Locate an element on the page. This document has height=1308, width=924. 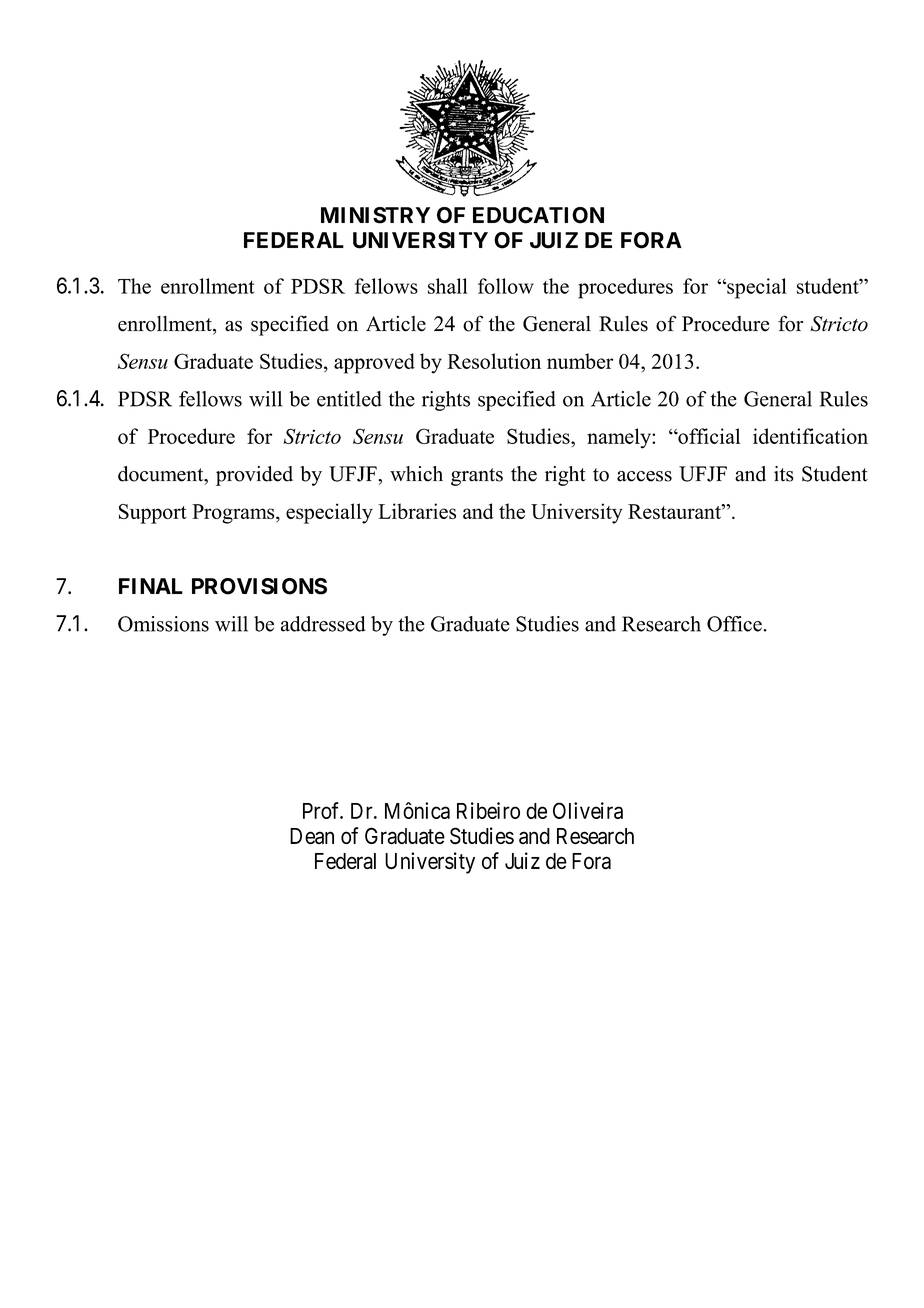
Omissions is located at coordinates (163, 624).
